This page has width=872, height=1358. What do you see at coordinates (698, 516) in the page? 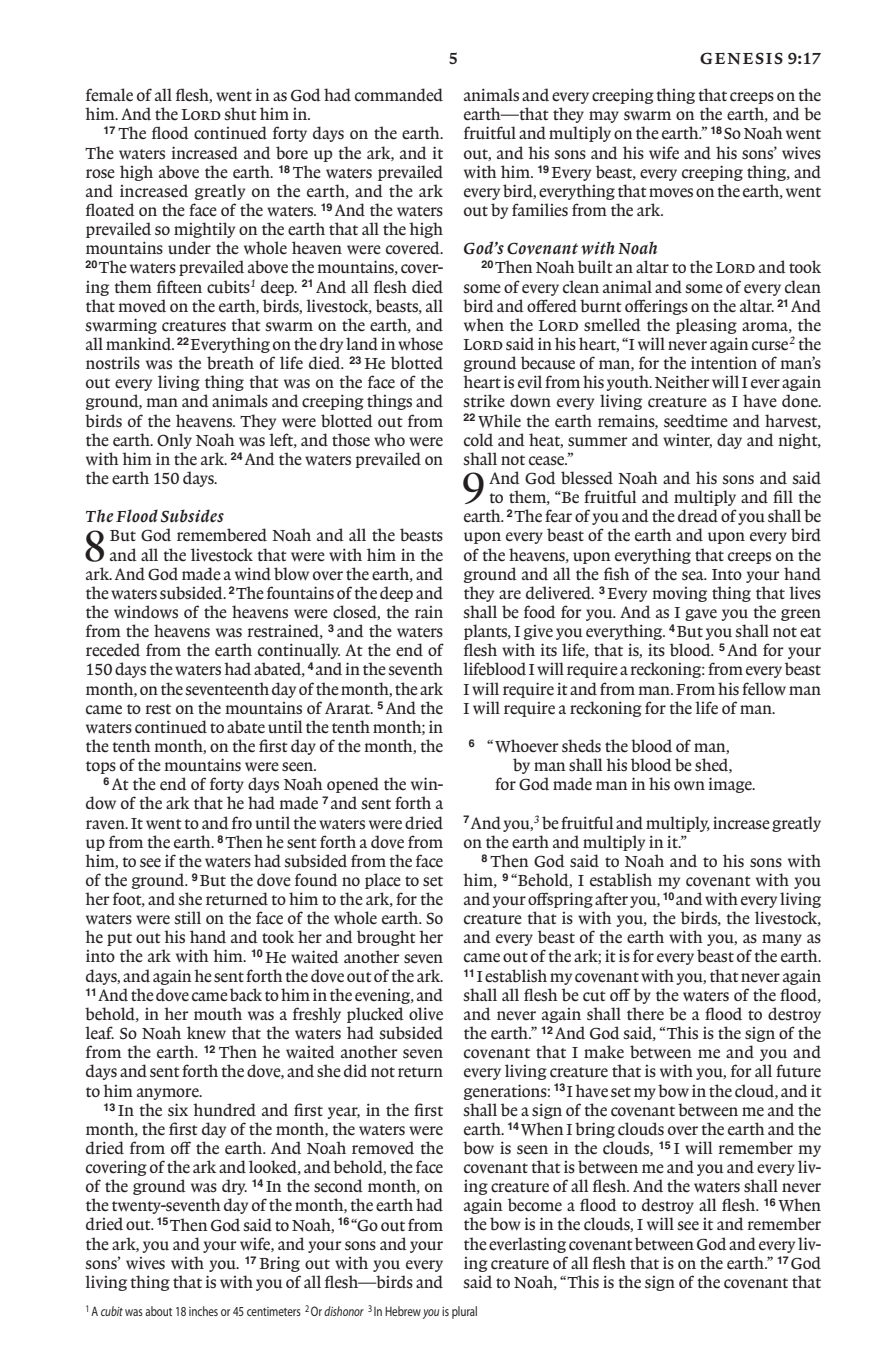
I see `dread` at bounding box center [698, 516].
